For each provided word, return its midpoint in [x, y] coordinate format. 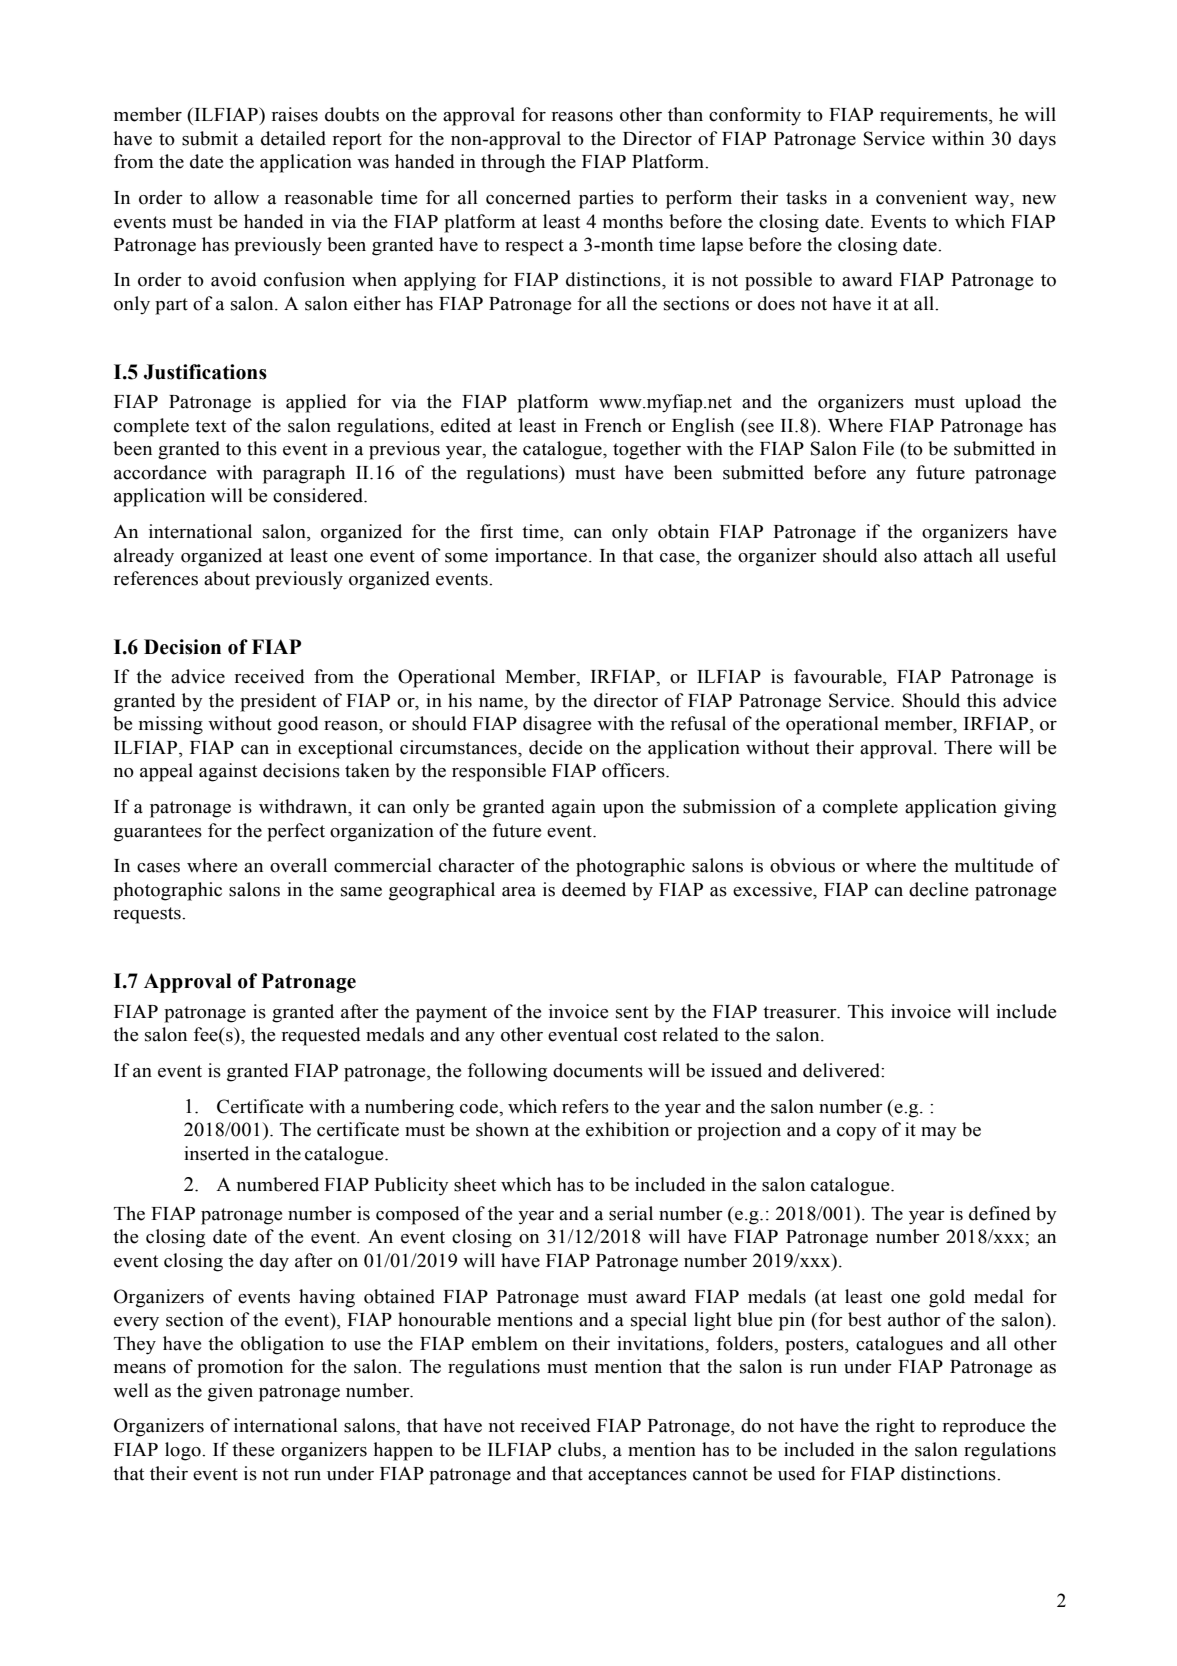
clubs [580, 1449]
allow [236, 197]
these [253, 1449]
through [513, 163]
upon [623, 811]
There [968, 747]
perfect [296, 832]
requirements [935, 116]
